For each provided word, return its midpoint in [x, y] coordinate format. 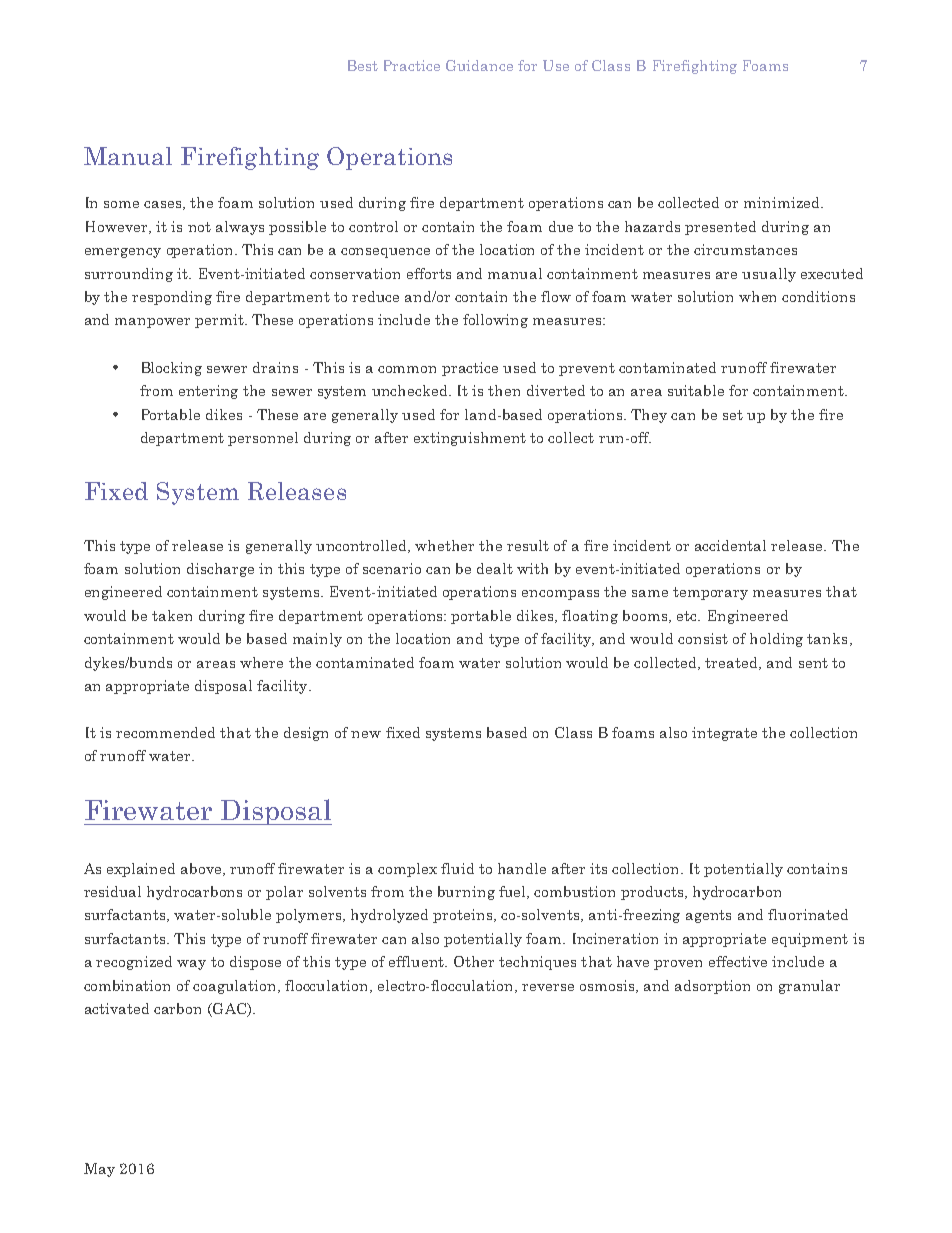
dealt [495, 568]
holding [776, 640]
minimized [783, 202]
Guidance [479, 65]
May [99, 1170]
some [121, 204]
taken [172, 615]
